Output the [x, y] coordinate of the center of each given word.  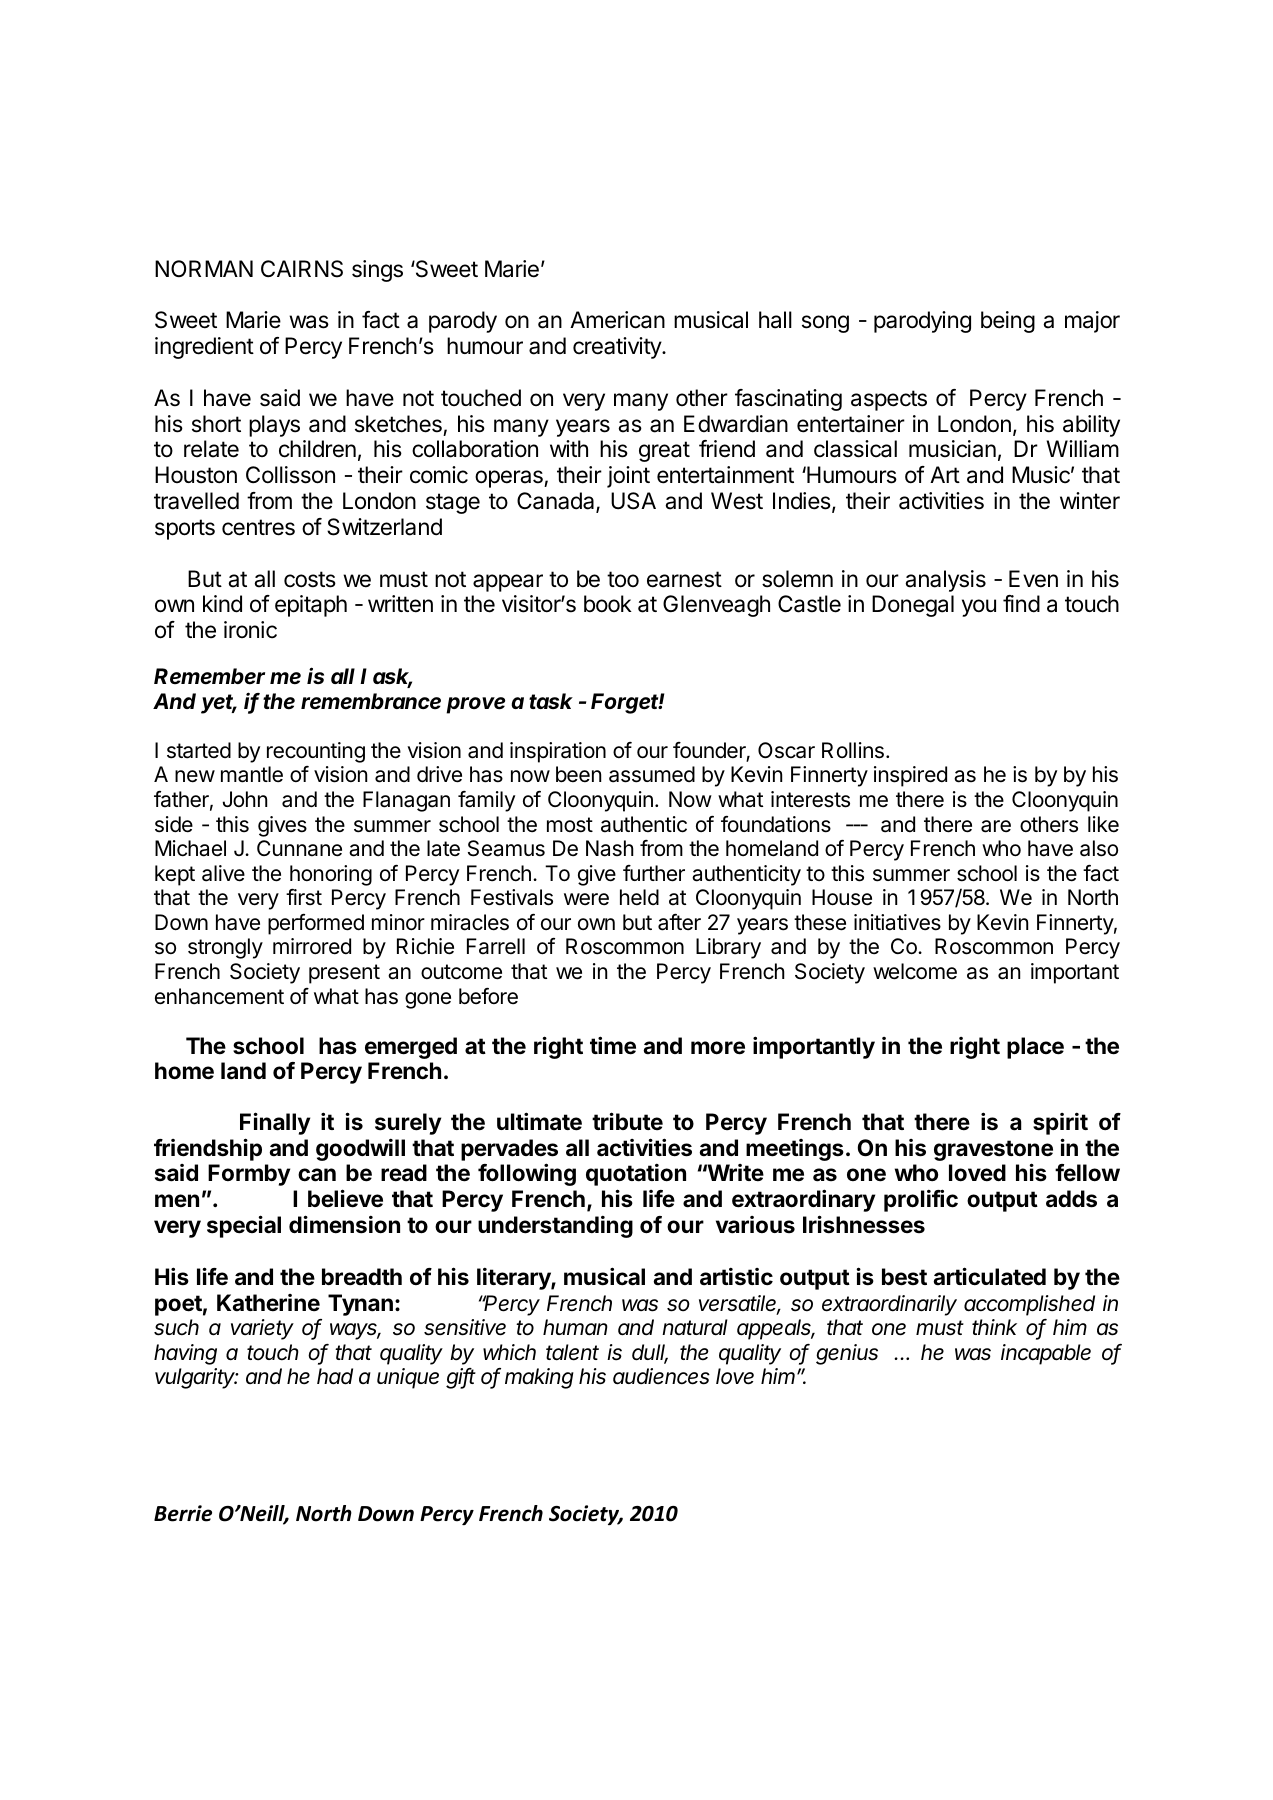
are [996, 826]
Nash [610, 848]
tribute [627, 1121]
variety [262, 1329]
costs [310, 579]
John [245, 799]
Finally [275, 1123]
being [1008, 322]
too [623, 579]
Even [1033, 579]
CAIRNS [302, 269]
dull [650, 1353]
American [617, 320]
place [1035, 1048]
